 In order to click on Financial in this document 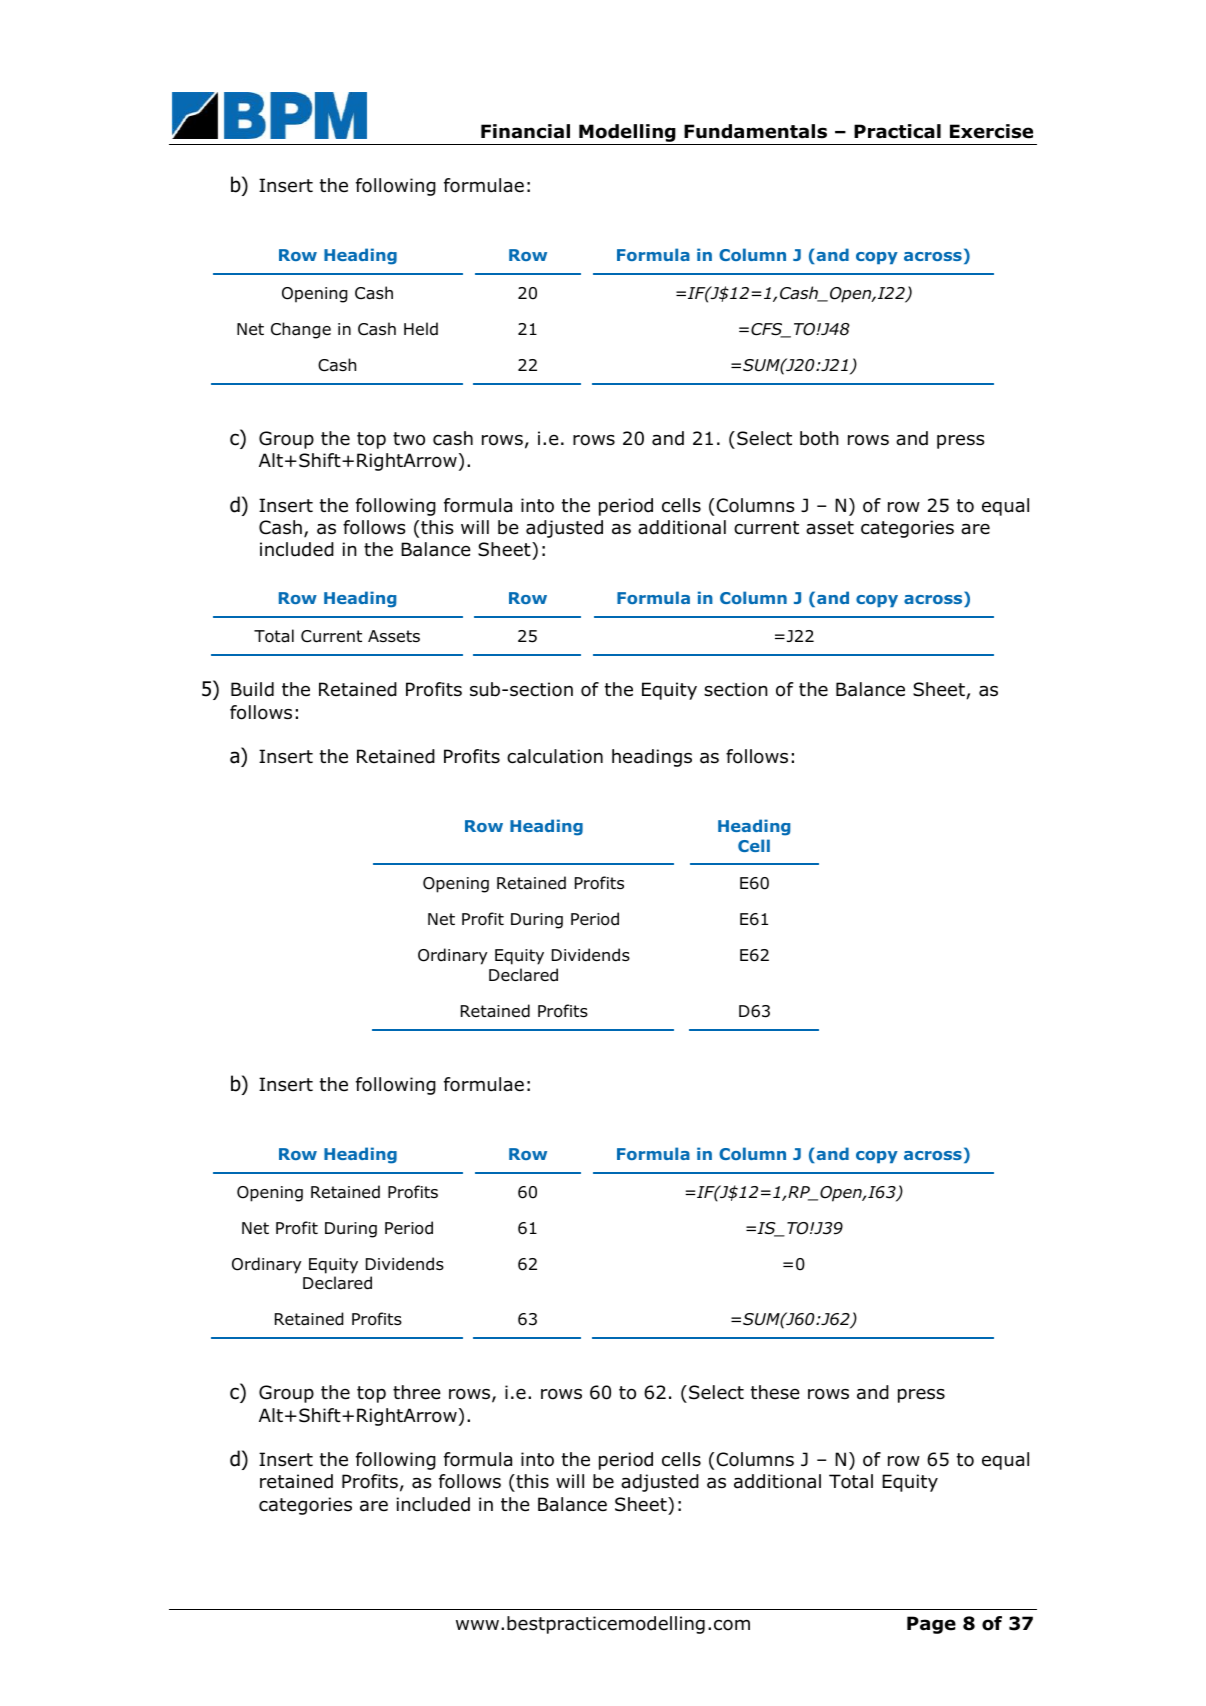, I will do `click(525, 131)`.
